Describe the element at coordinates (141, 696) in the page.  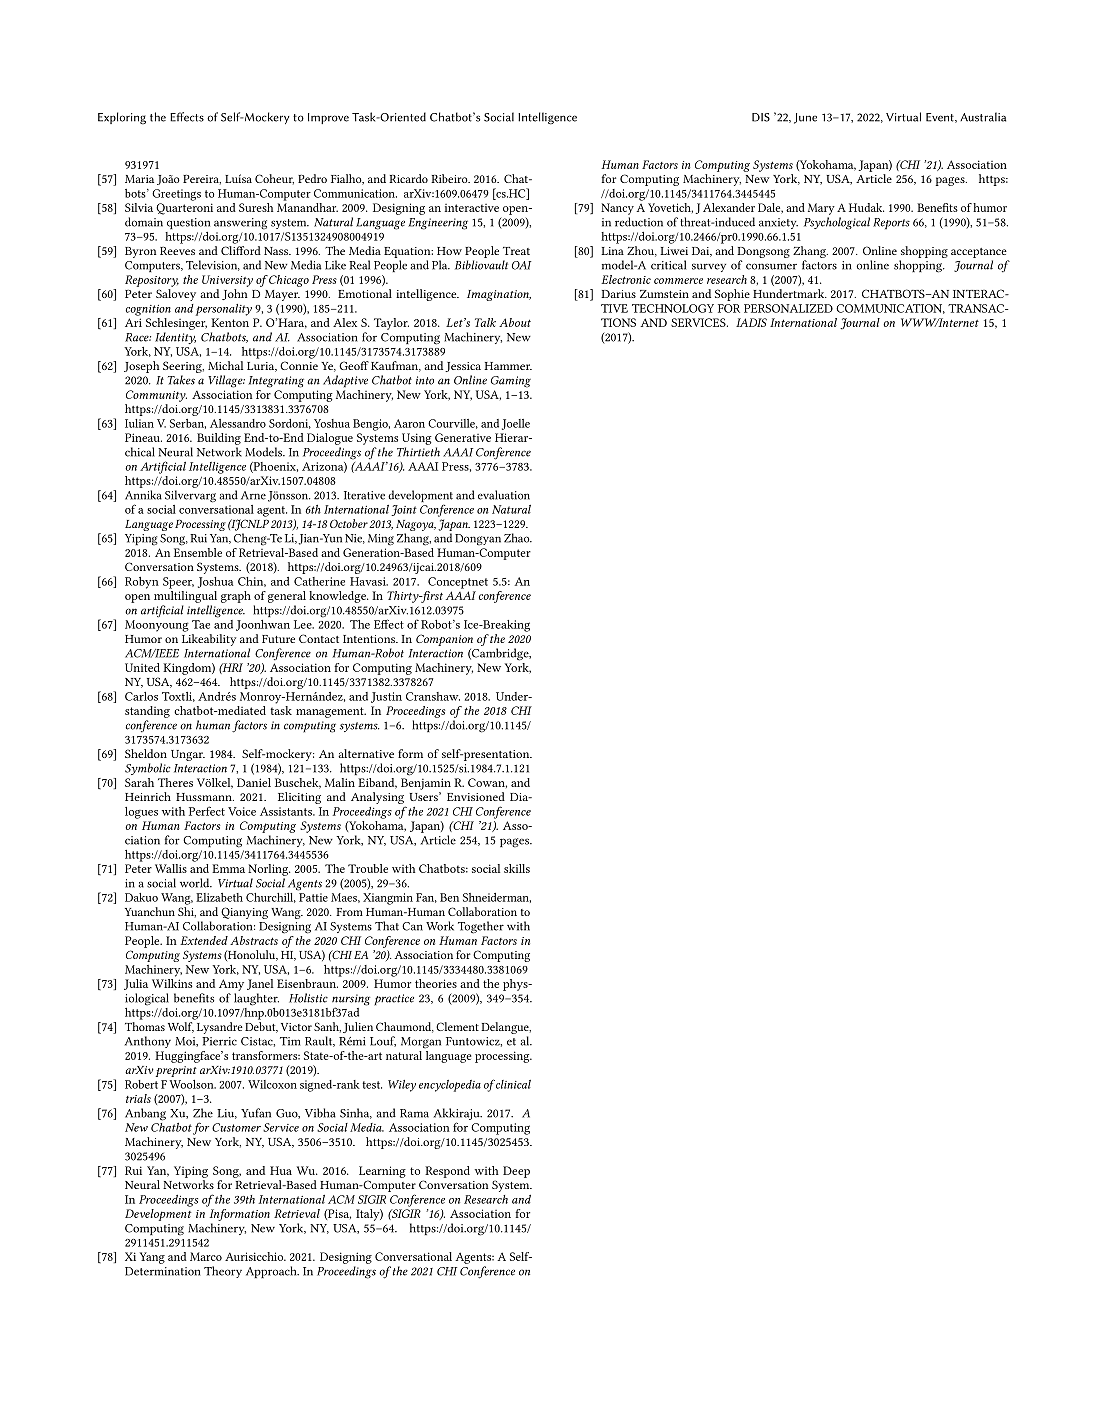
I see `Carlos` at that location.
